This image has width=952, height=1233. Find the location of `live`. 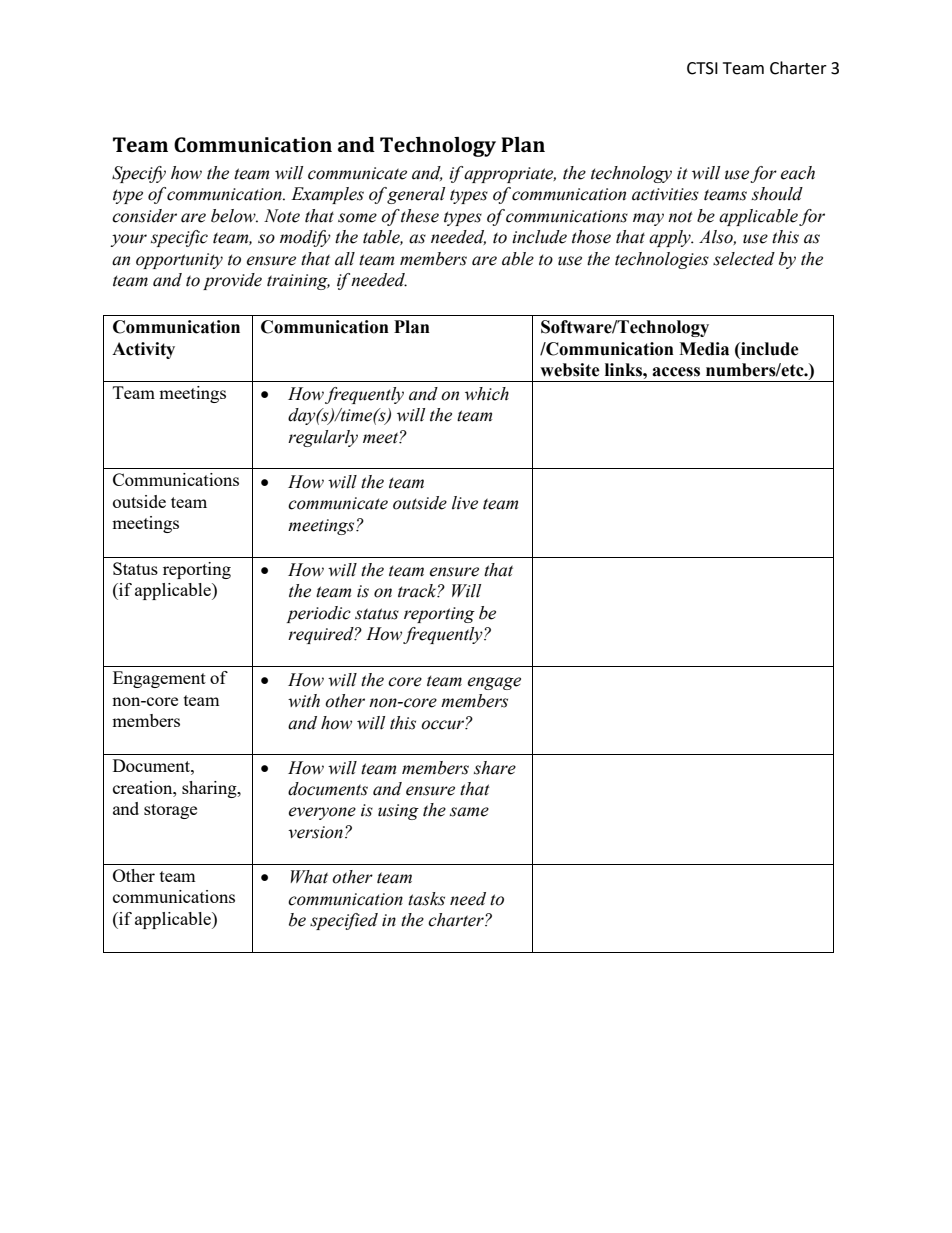

live is located at coordinates (465, 503).
